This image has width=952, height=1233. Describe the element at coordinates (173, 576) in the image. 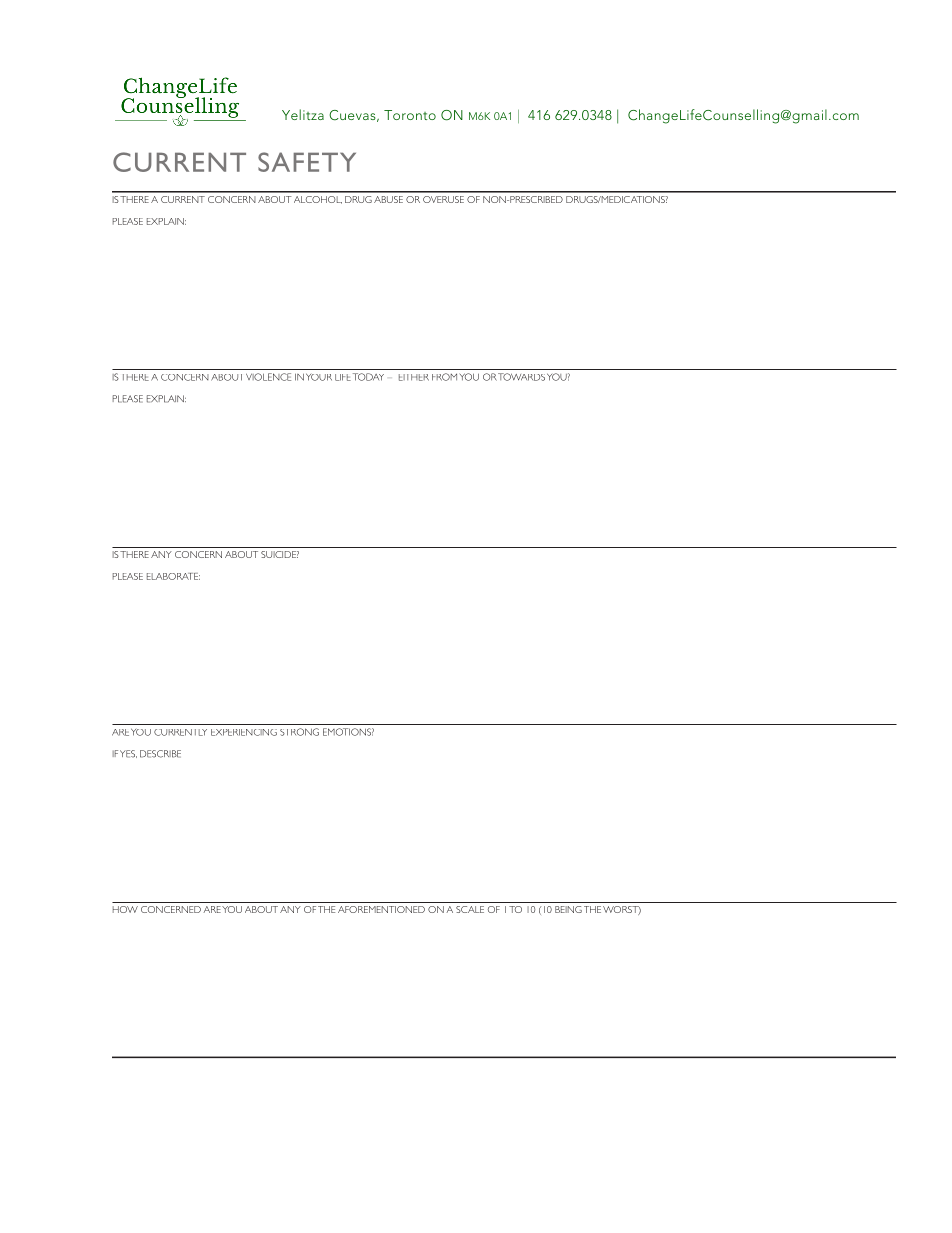

I see `ELABORATE` at that location.
